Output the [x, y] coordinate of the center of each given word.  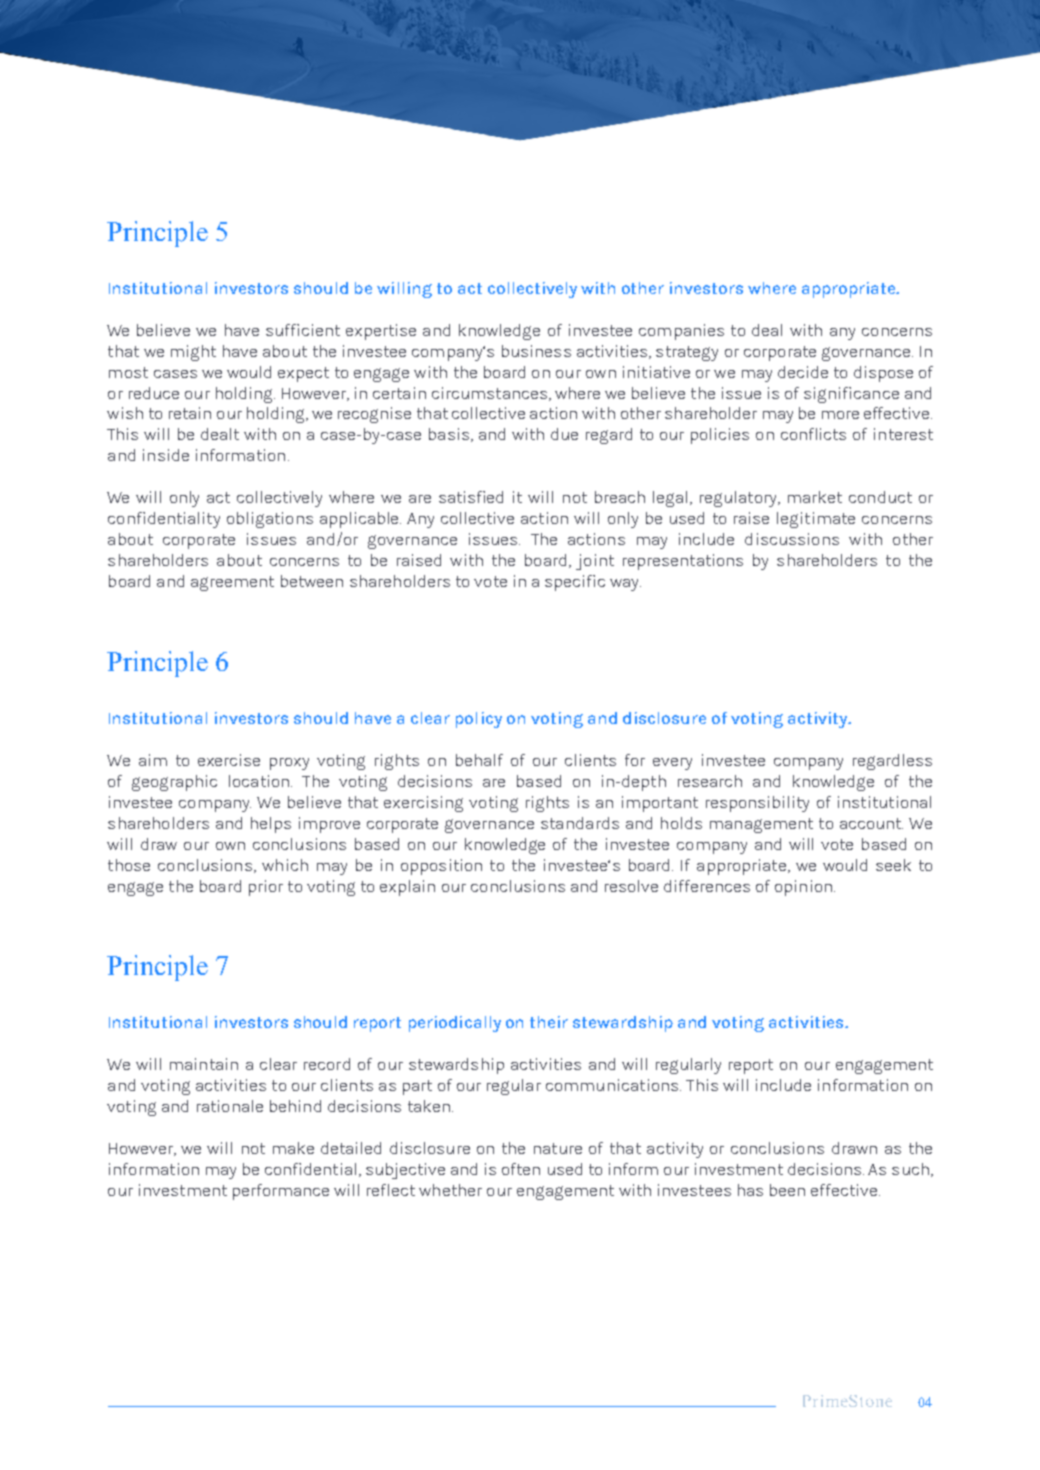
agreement [232, 583]
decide [803, 372]
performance [281, 1192]
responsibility [757, 804]
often [521, 1169]
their [549, 1022]
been [787, 1190]
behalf [479, 760]
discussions [792, 539]
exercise [229, 760]
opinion [803, 888]
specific [575, 583]
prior [266, 888]
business [536, 351]
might [193, 353]
